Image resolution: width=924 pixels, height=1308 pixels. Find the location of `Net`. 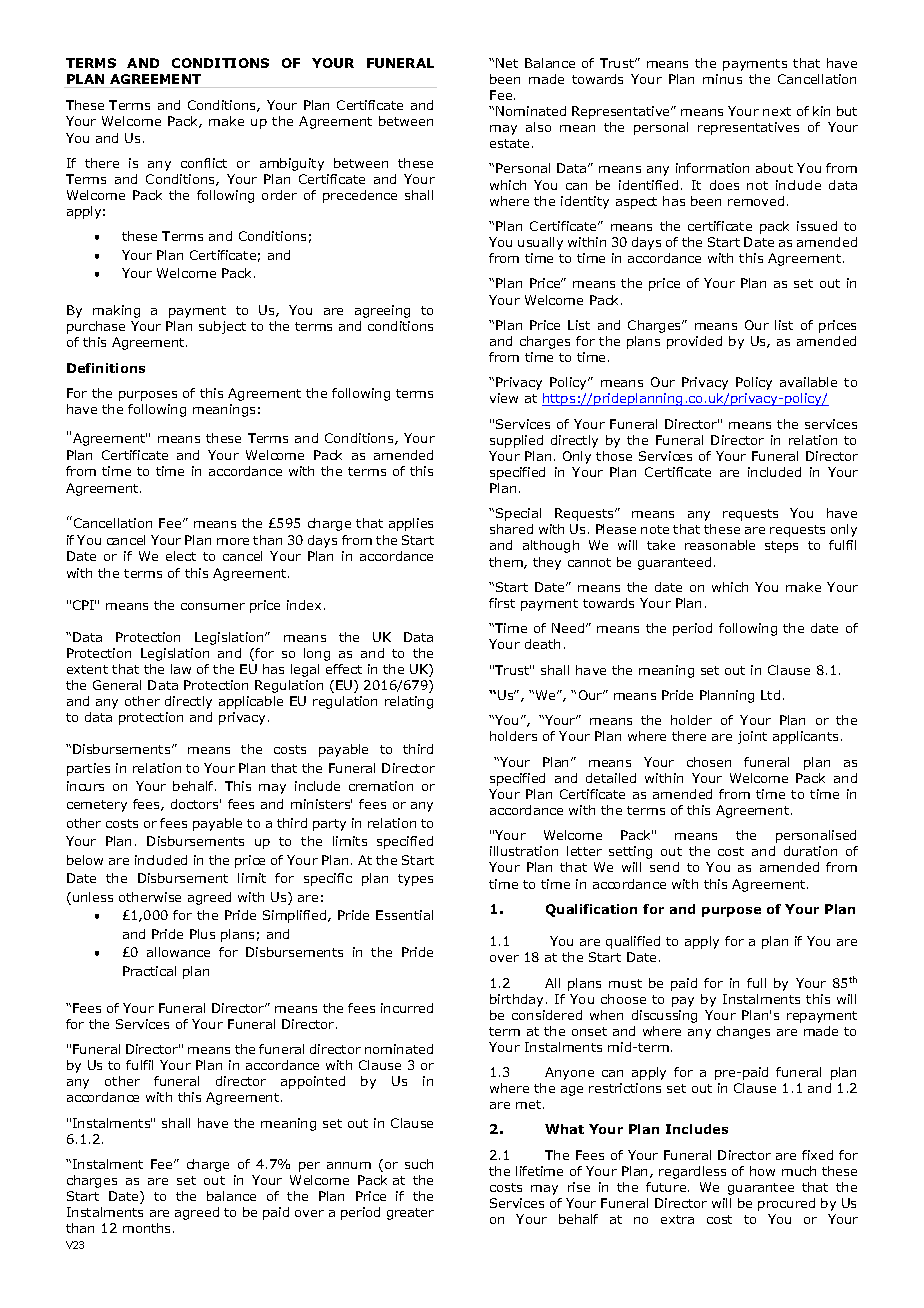

Net is located at coordinates (507, 63).
